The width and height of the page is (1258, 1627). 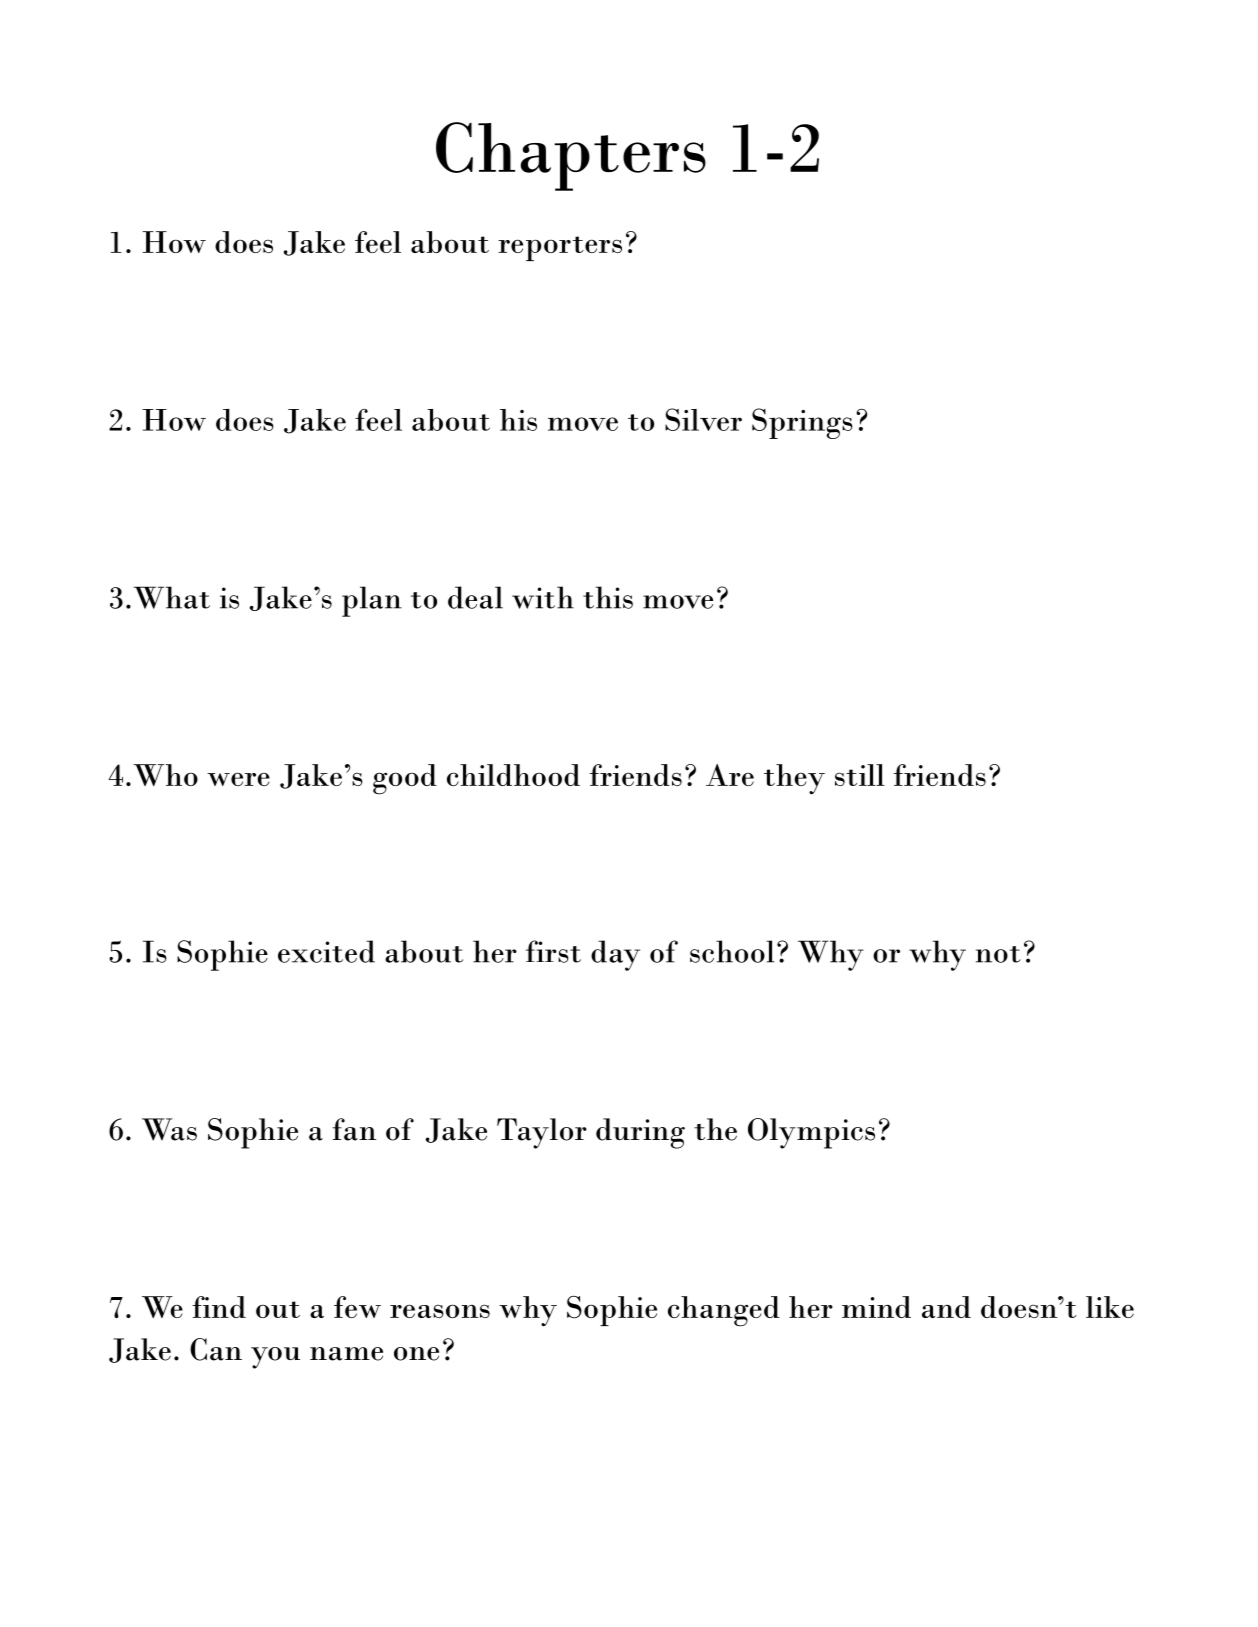 What do you see at coordinates (560, 248) in the page?
I see `reporters` at bounding box center [560, 248].
